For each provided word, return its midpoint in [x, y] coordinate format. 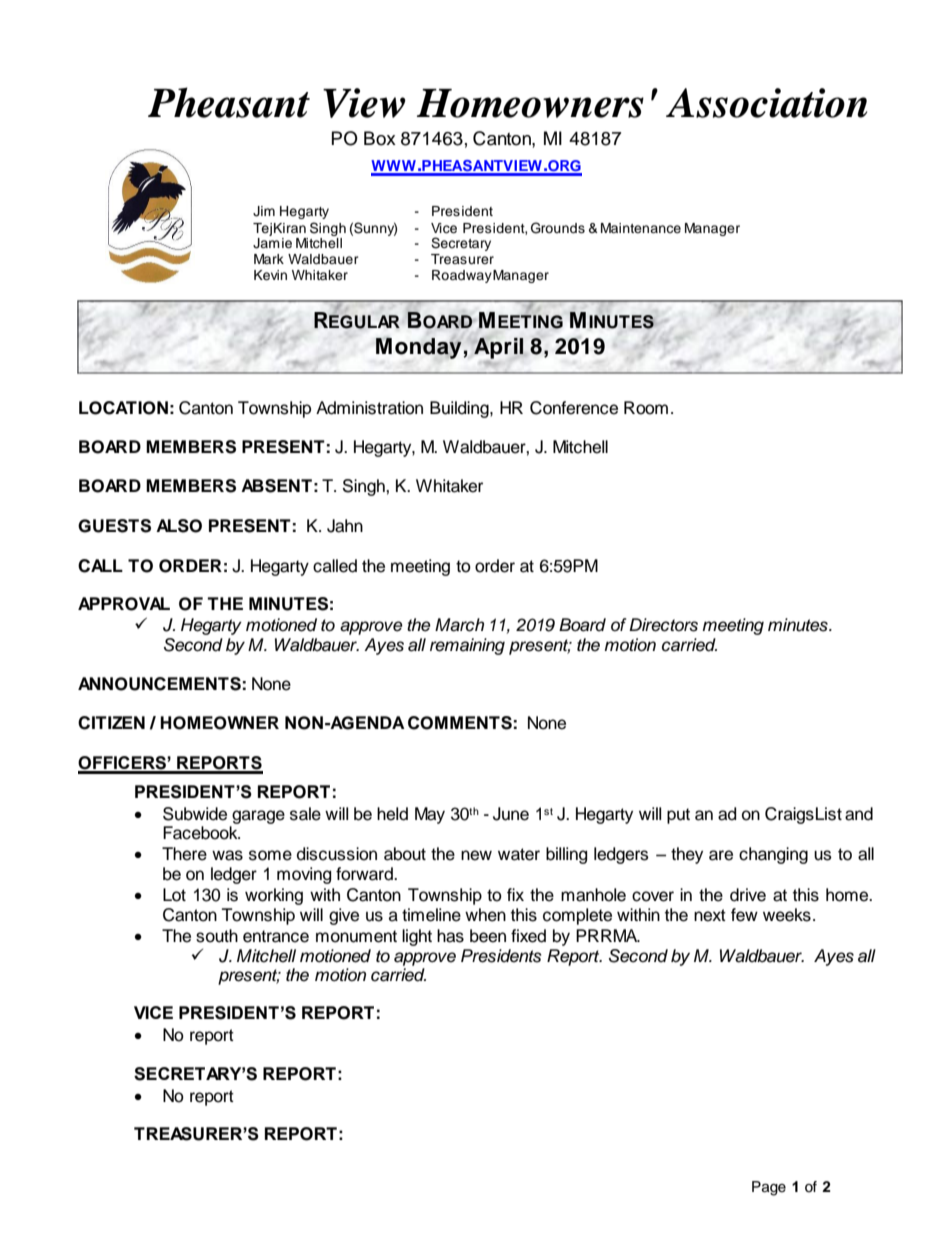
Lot [174, 895]
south [217, 936]
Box [380, 138]
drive [748, 895]
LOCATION [123, 408]
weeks [787, 915]
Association [766, 103]
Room [646, 408]
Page [769, 1188]
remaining [467, 646]
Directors [663, 625]
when [485, 915]
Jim [264, 211]
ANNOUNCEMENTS [159, 684]
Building [460, 409]
